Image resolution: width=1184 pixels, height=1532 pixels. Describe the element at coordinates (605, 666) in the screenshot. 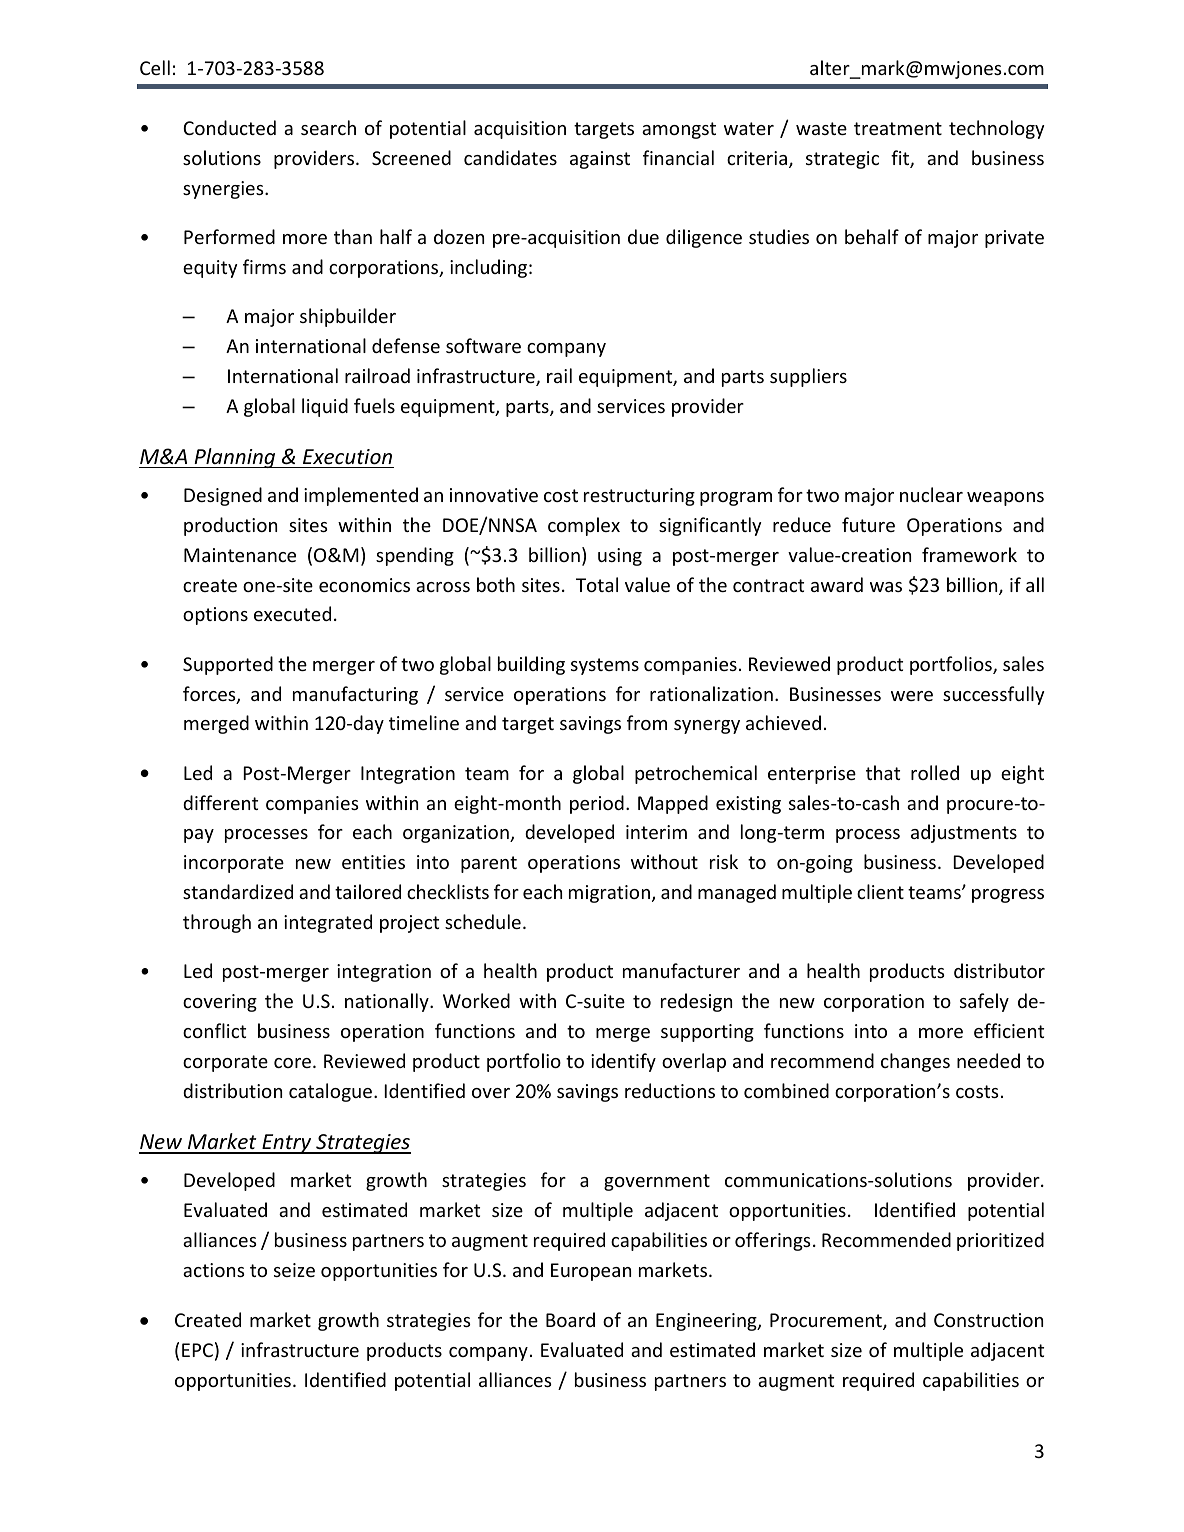

I see `systems` at that location.
